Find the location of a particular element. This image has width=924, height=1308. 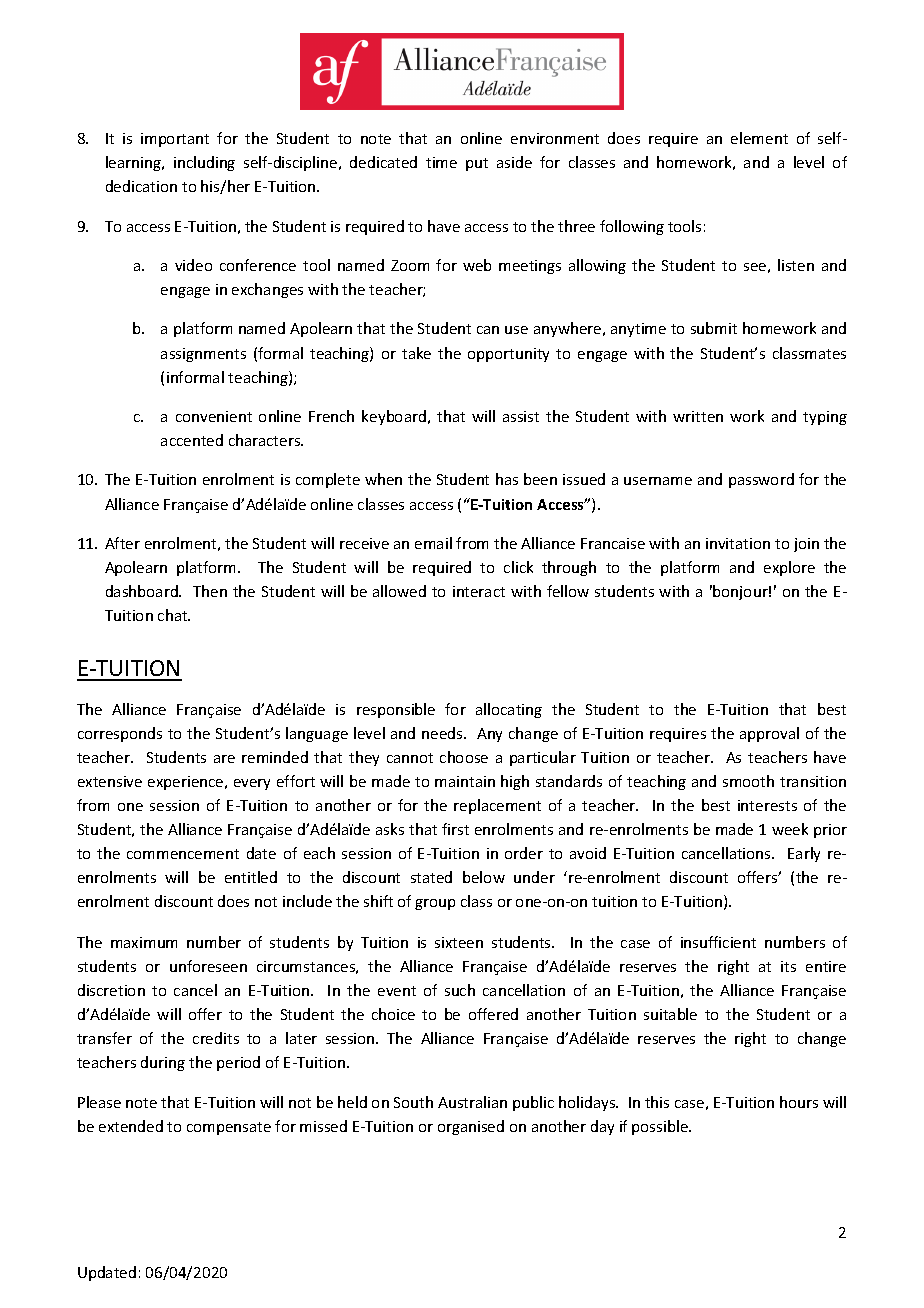

during is located at coordinates (163, 1063).
